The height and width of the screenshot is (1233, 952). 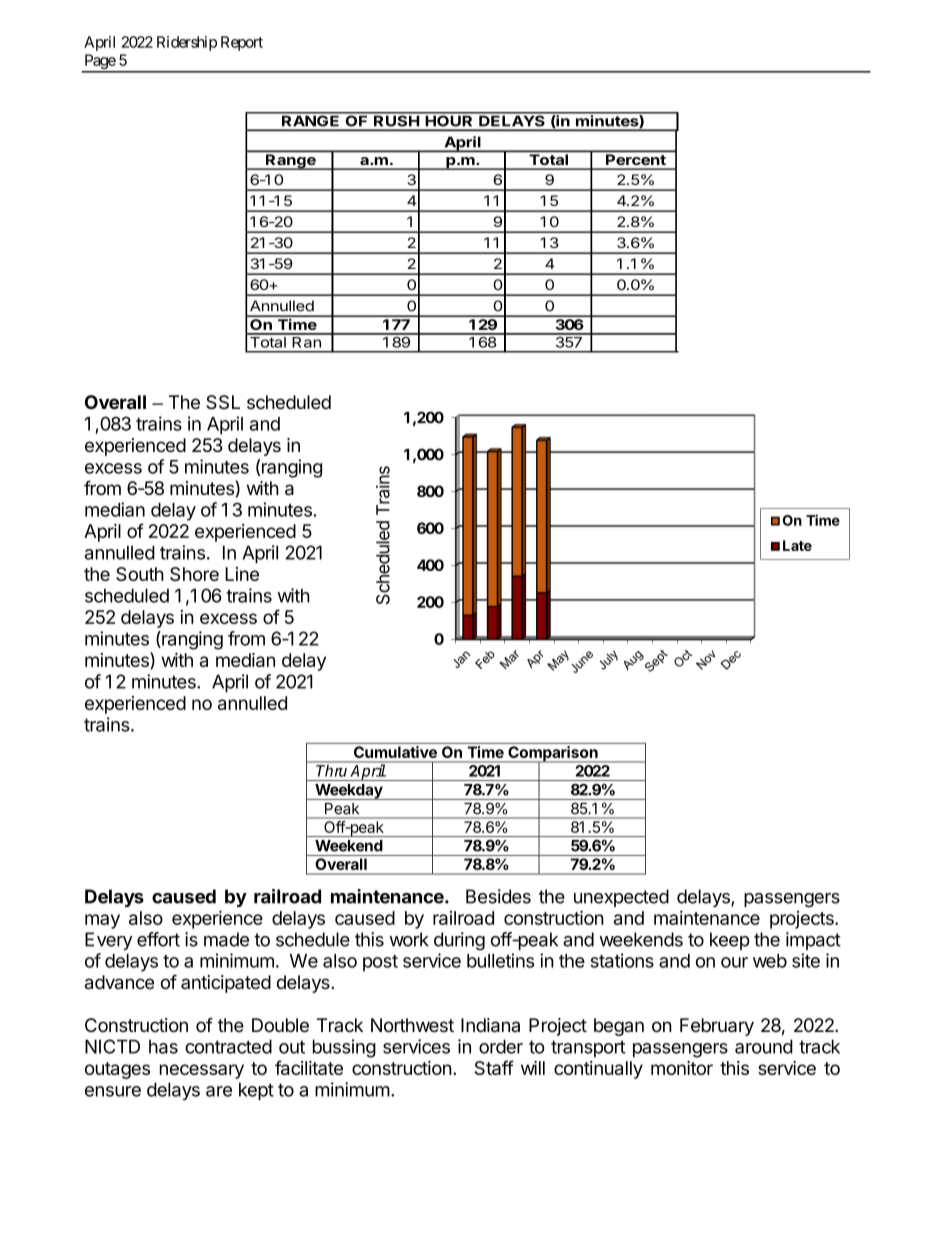 What do you see at coordinates (797, 545) in the screenshot?
I see `Late` at bounding box center [797, 545].
